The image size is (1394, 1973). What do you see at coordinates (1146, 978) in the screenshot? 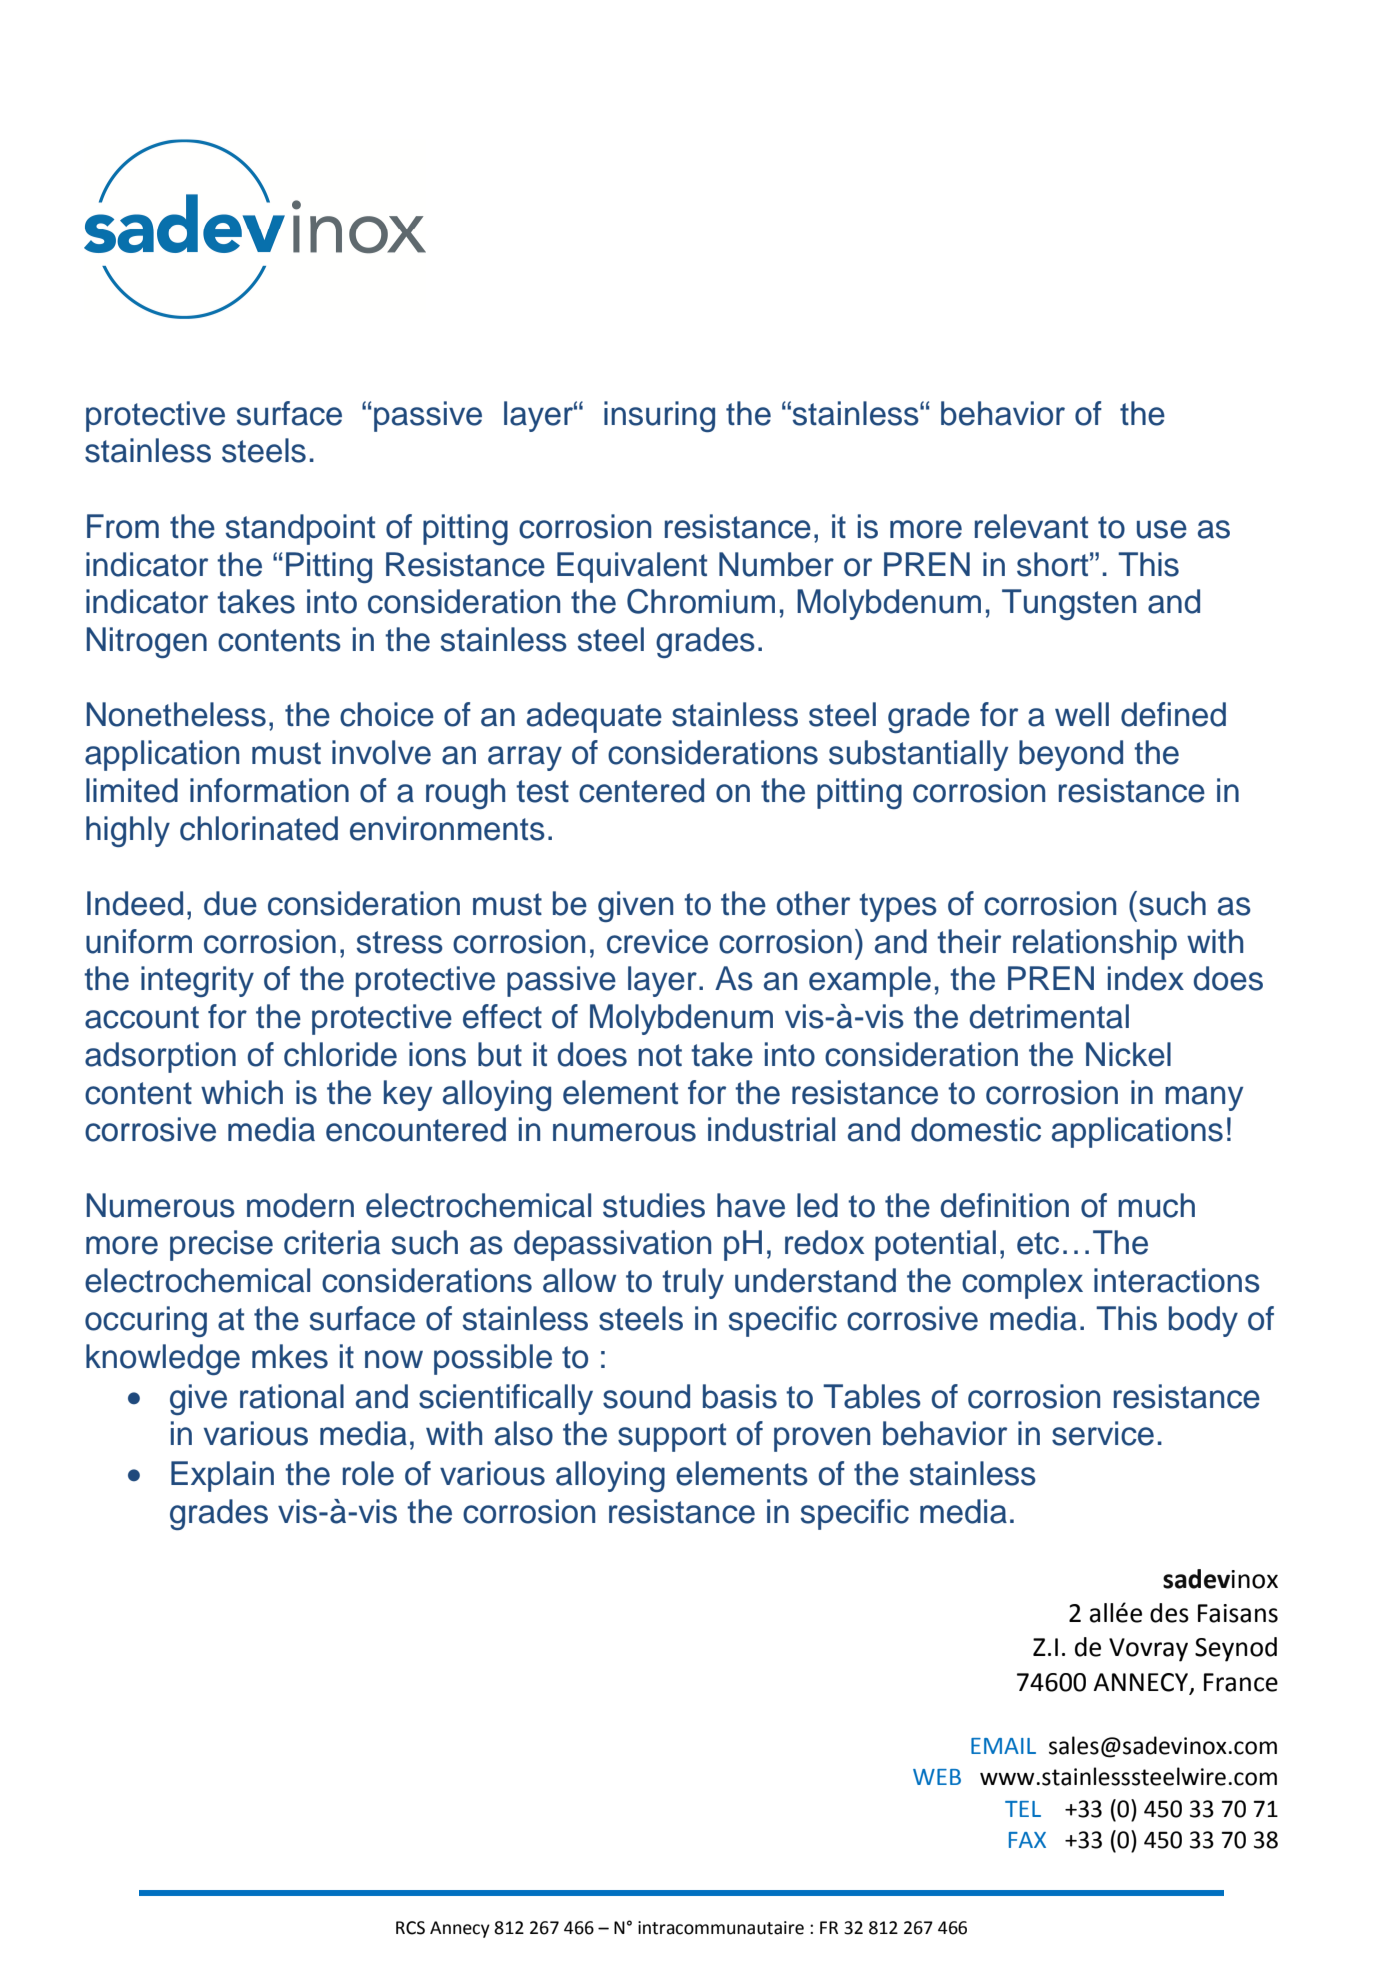
I see `index` at bounding box center [1146, 978].
